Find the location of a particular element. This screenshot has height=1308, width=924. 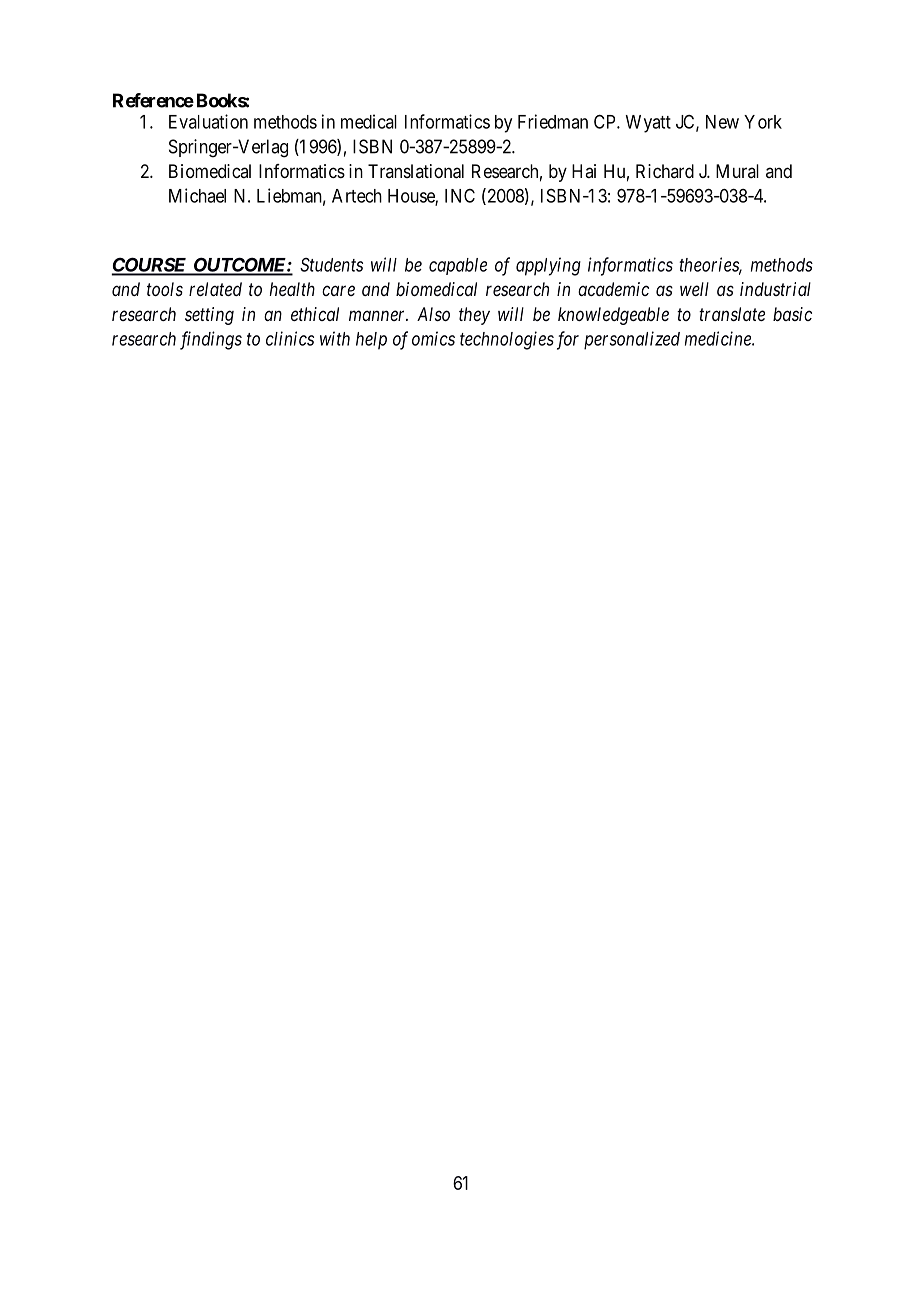

New is located at coordinates (722, 122).
